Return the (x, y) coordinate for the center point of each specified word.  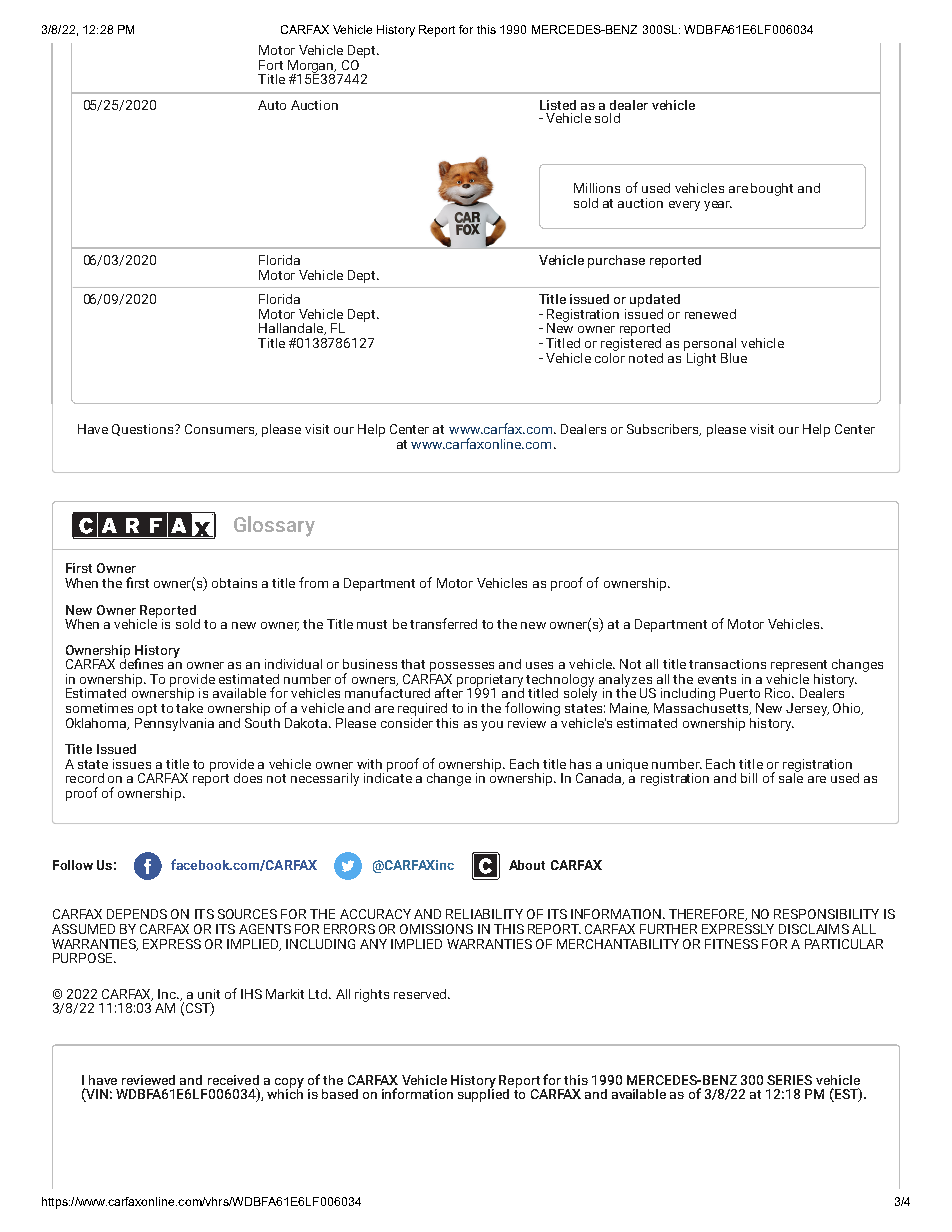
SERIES (789, 1080)
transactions (727, 664)
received (233, 1080)
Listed (558, 105)
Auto (272, 105)
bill (749, 778)
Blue (734, 358)
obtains (234, 583)
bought (772, 189)
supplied (483, 1094)
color (610, 356)
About (527, 865)
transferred (443, 623)
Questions (144, 430)
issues (132, 764)
